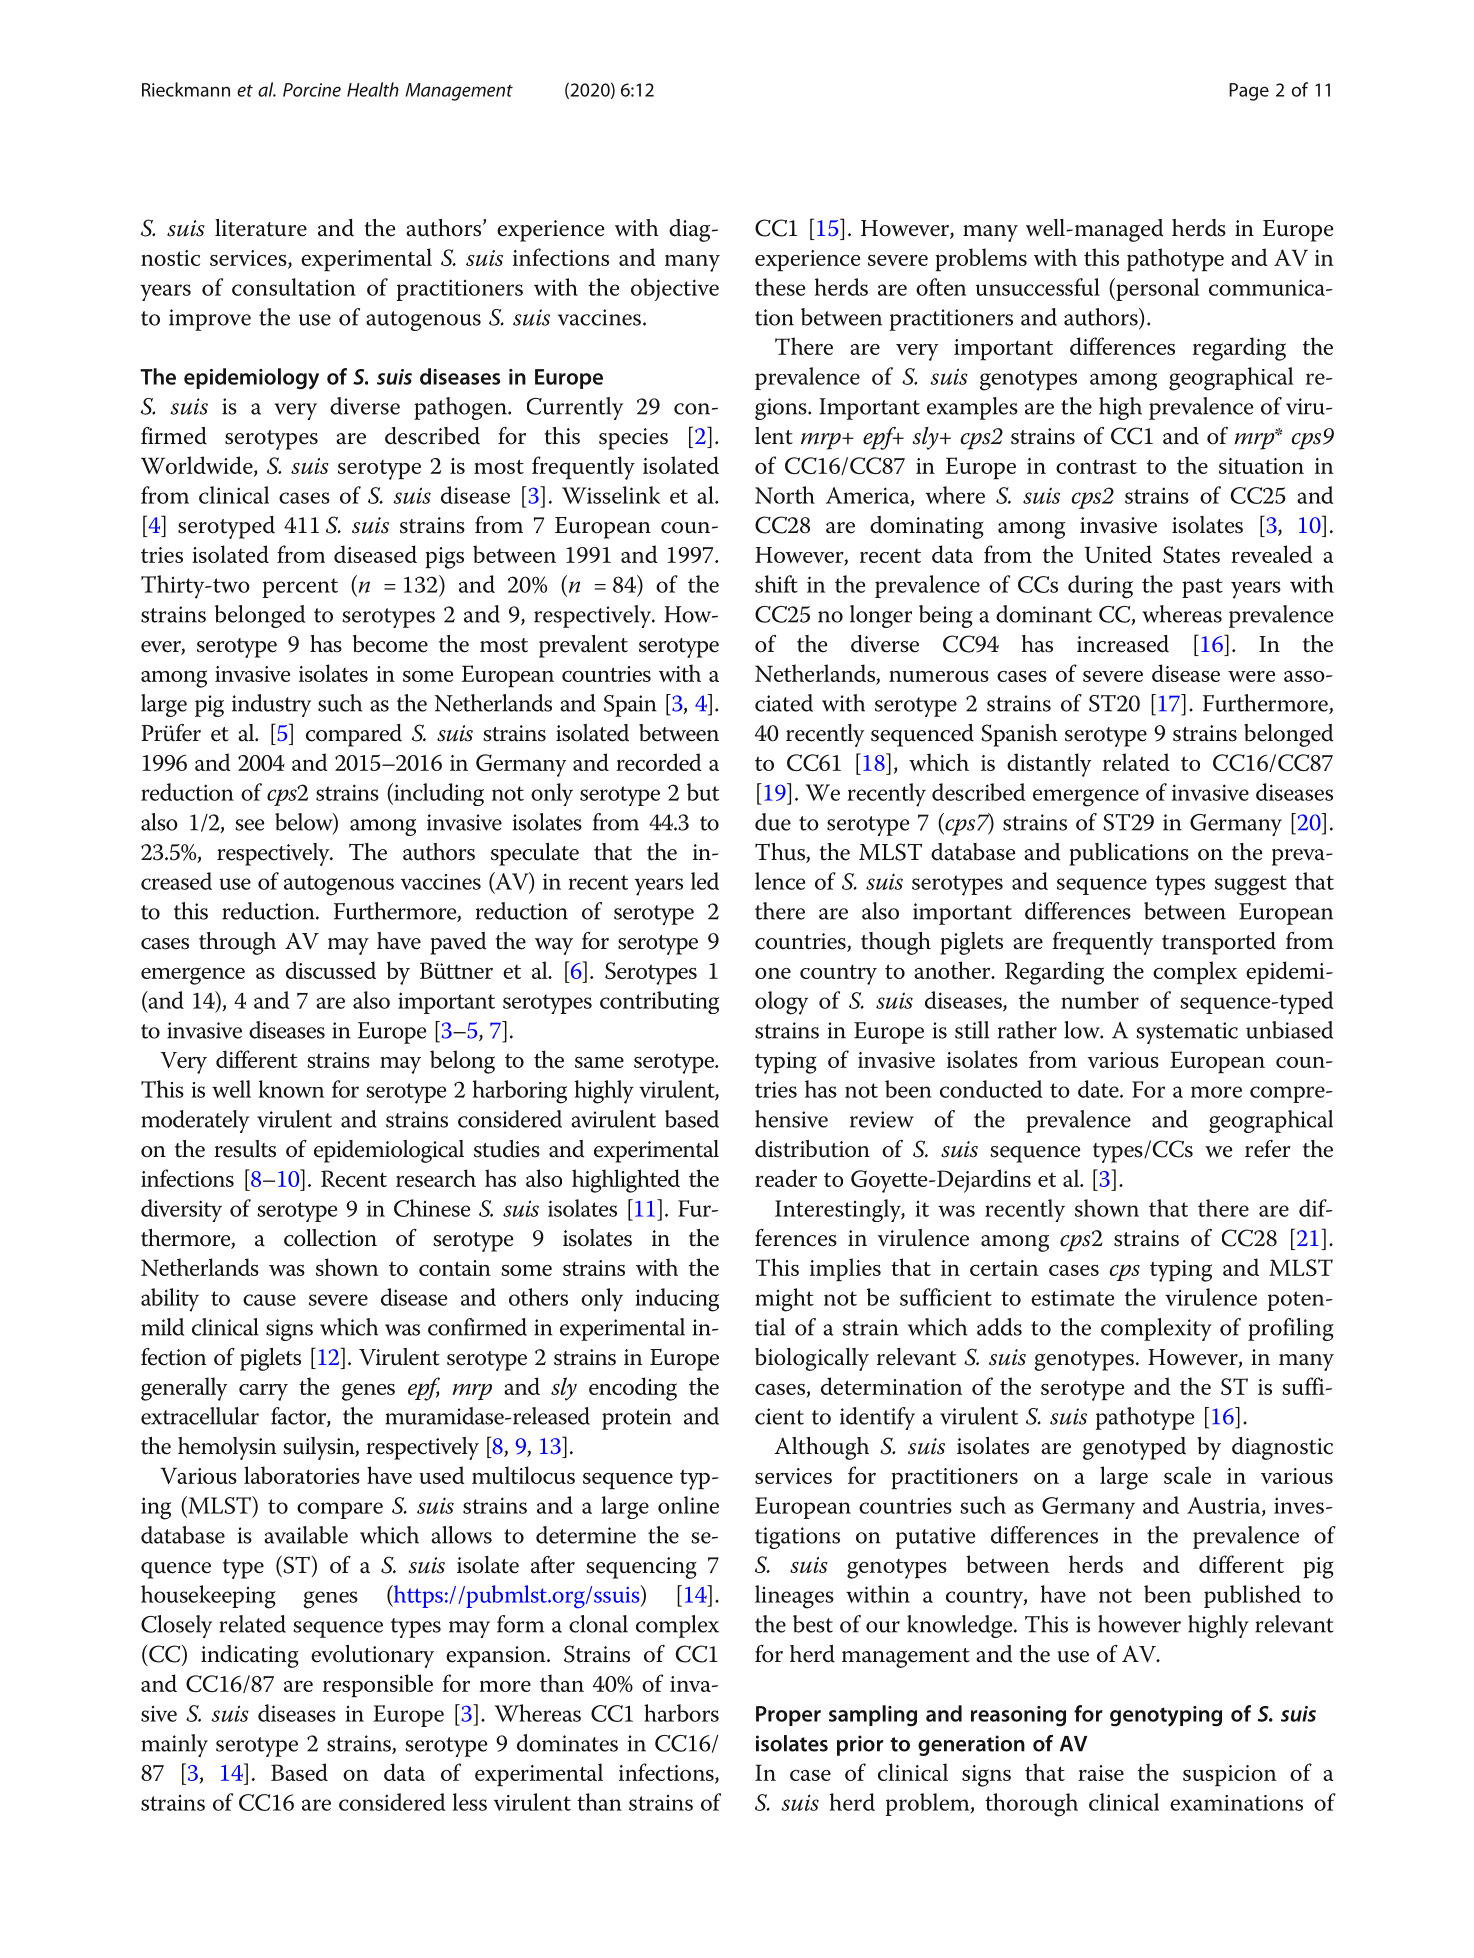 The image size is (1474, 1958). I want to click on percent, so click(300, 588).
